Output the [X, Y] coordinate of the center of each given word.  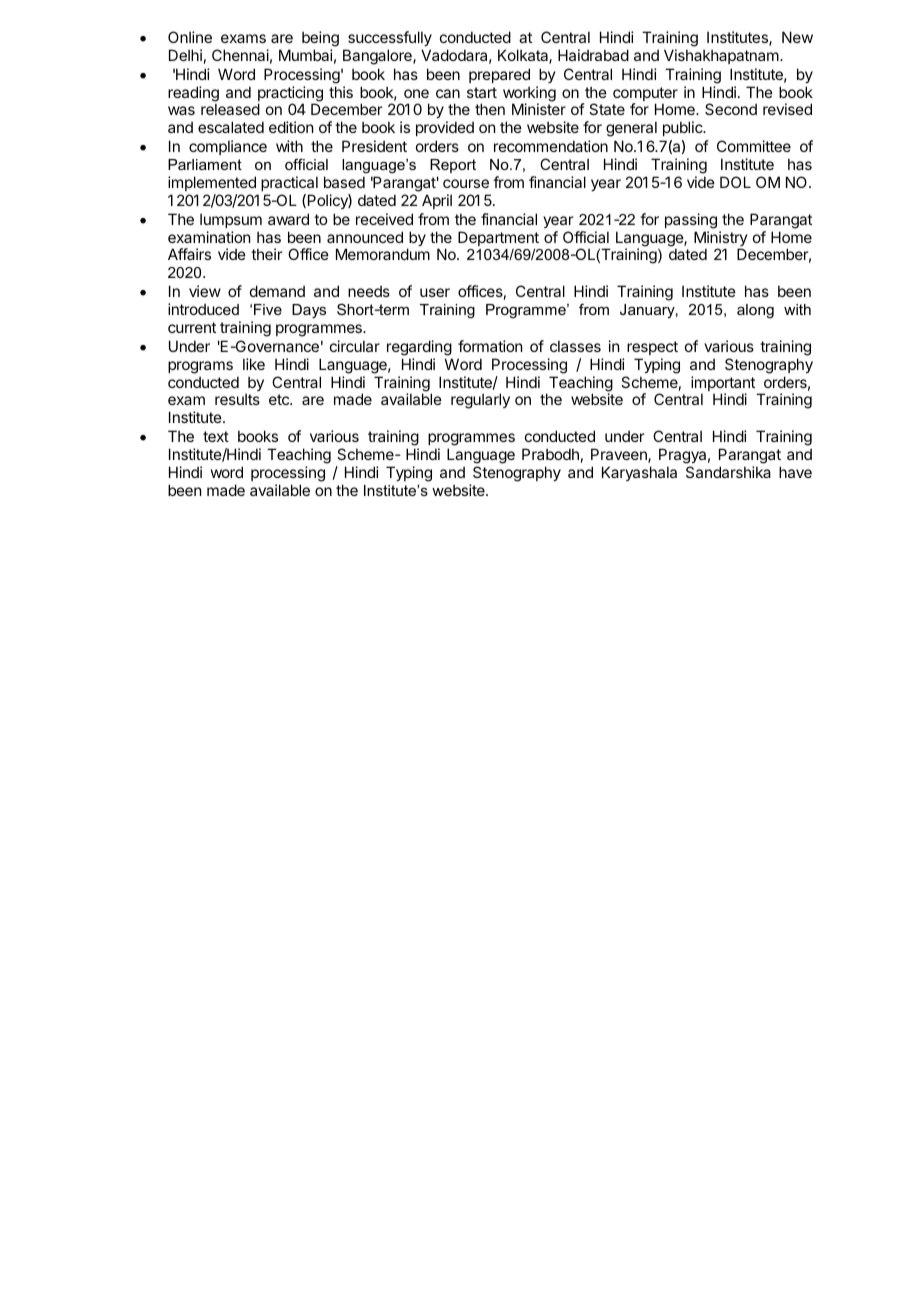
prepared [499, 75]
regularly [480, 401]
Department [498, 240]
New [797, 37]
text [216, 436]
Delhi [185, 55]
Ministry [721, 240]
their [266, 254]
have [795, 472]
